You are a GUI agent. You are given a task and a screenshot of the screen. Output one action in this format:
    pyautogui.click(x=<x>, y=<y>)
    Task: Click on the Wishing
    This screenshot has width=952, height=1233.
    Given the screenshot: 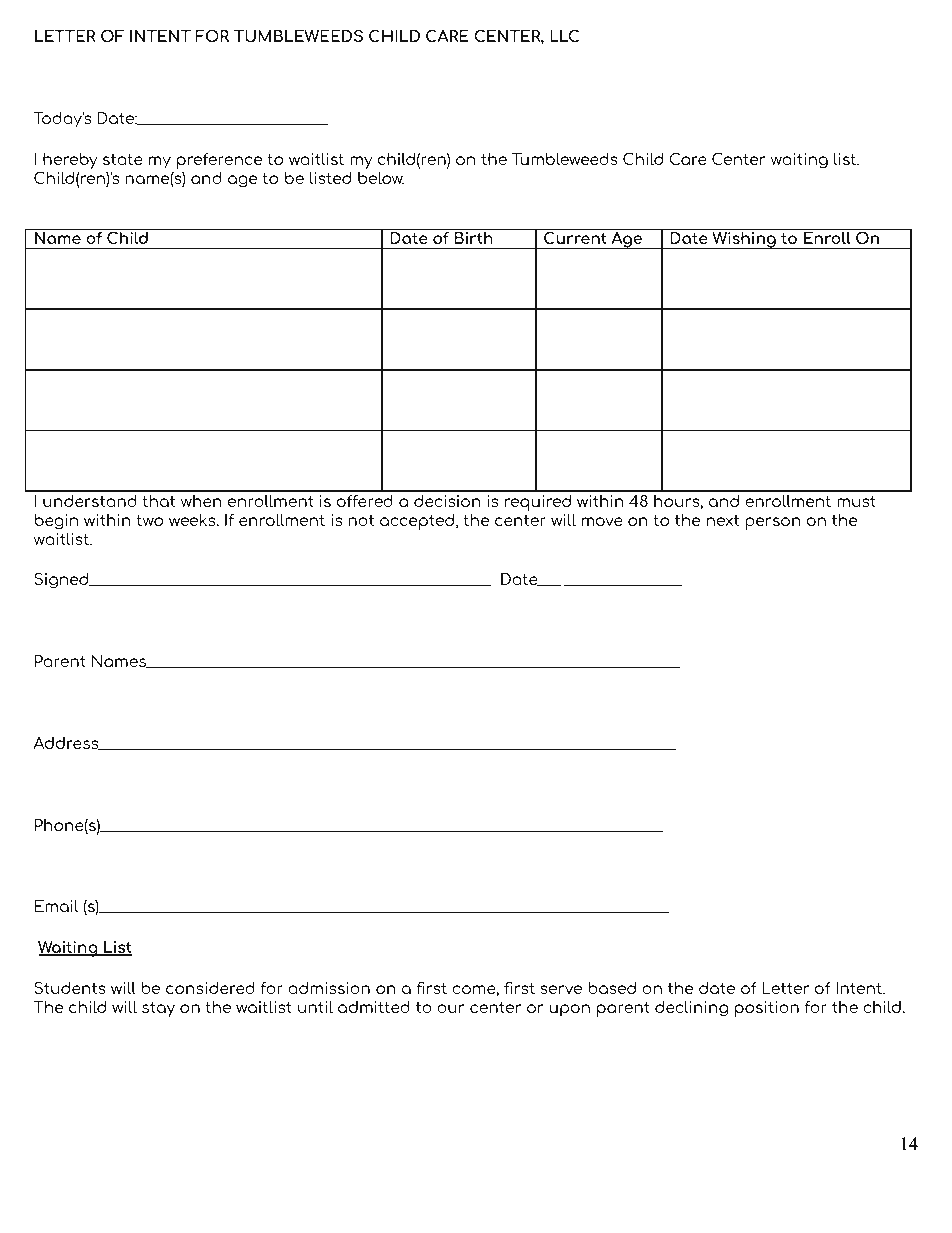 What is the action you would take?
    pyautogui.click(x=744, y=240)
